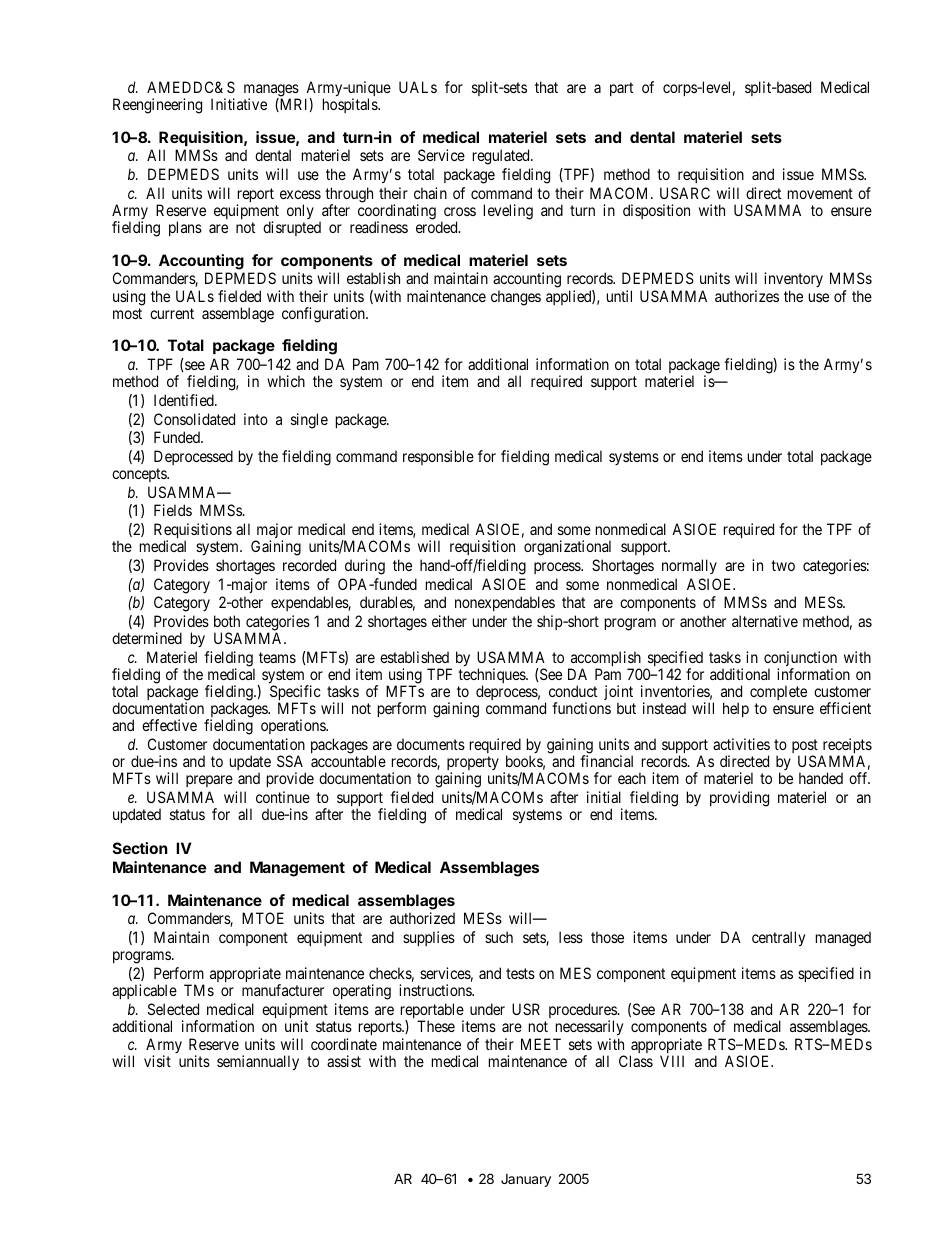  What do you see at coordinates (820, 193) in the screenshot?
I see `movement` at bounding box center [820, 193].
